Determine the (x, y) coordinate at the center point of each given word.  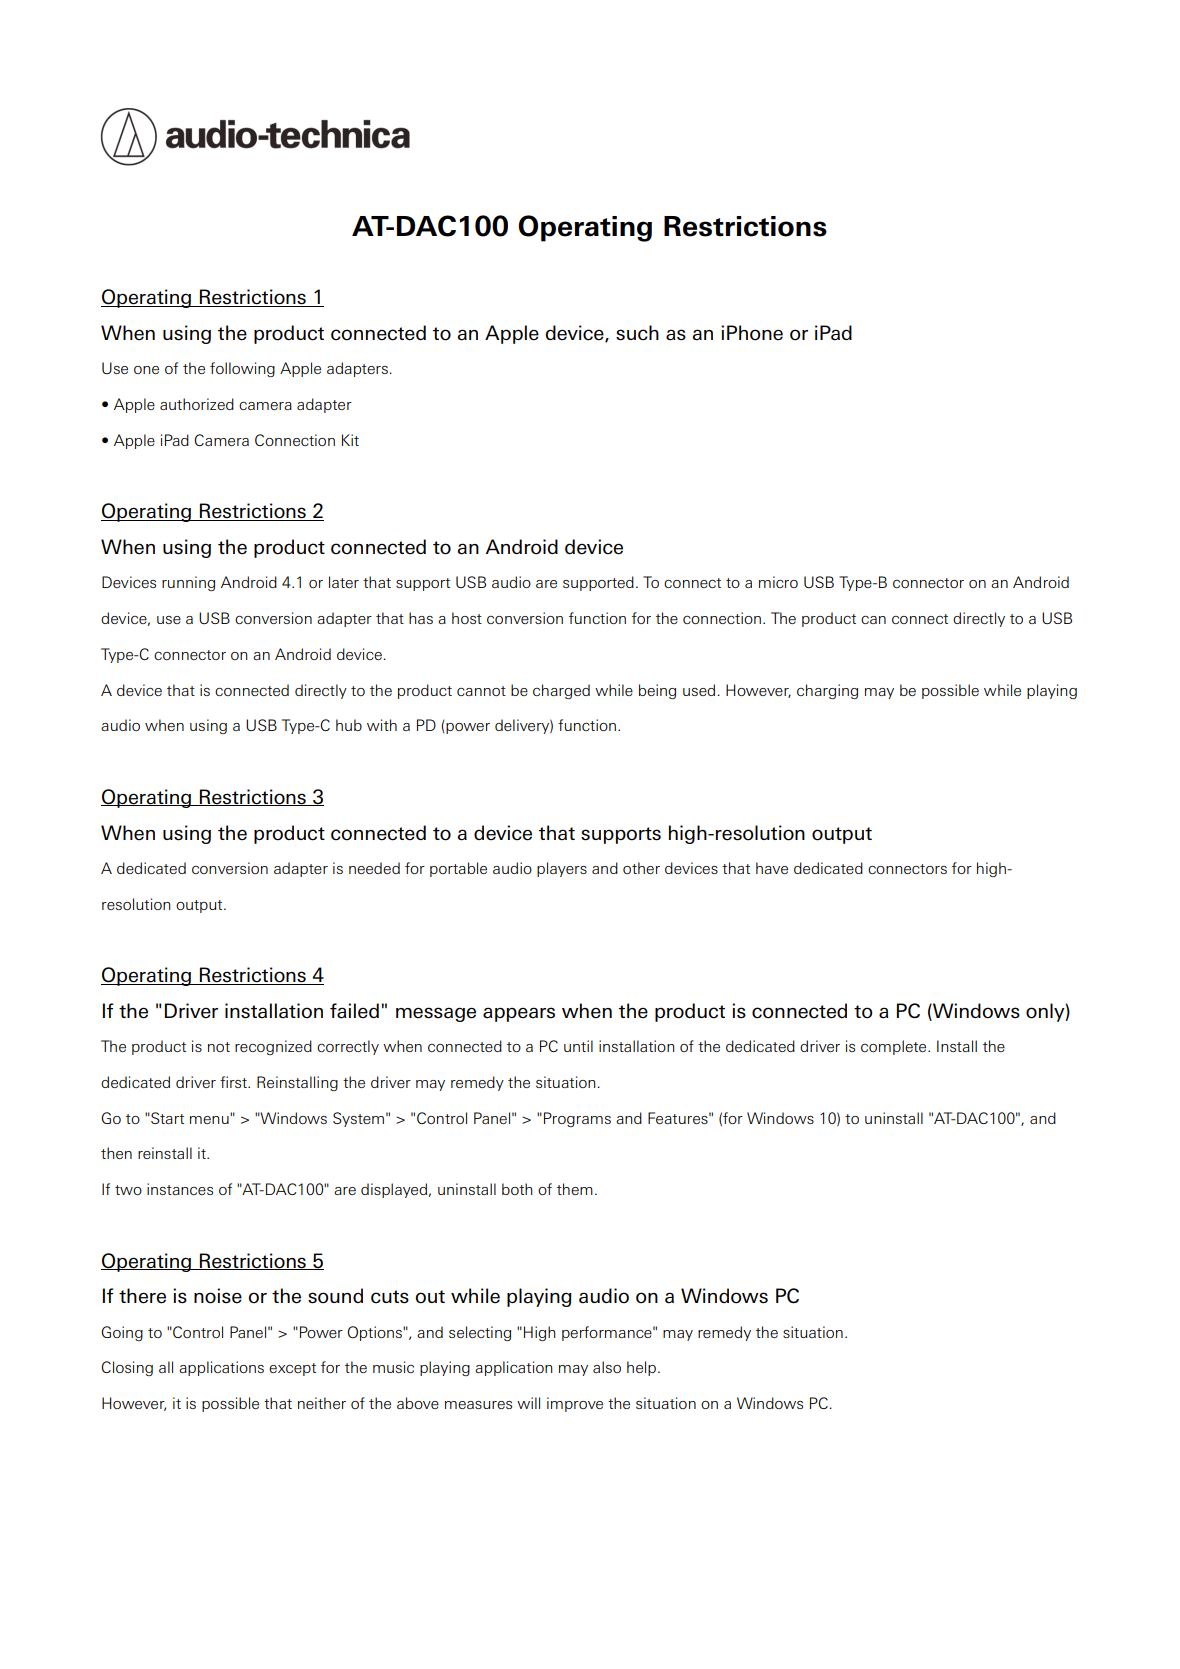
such (637, 333)
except (292, 1369)
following (242, 369)
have (772, 868)
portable (458, 869)
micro (778, 582)
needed (374, 868)
